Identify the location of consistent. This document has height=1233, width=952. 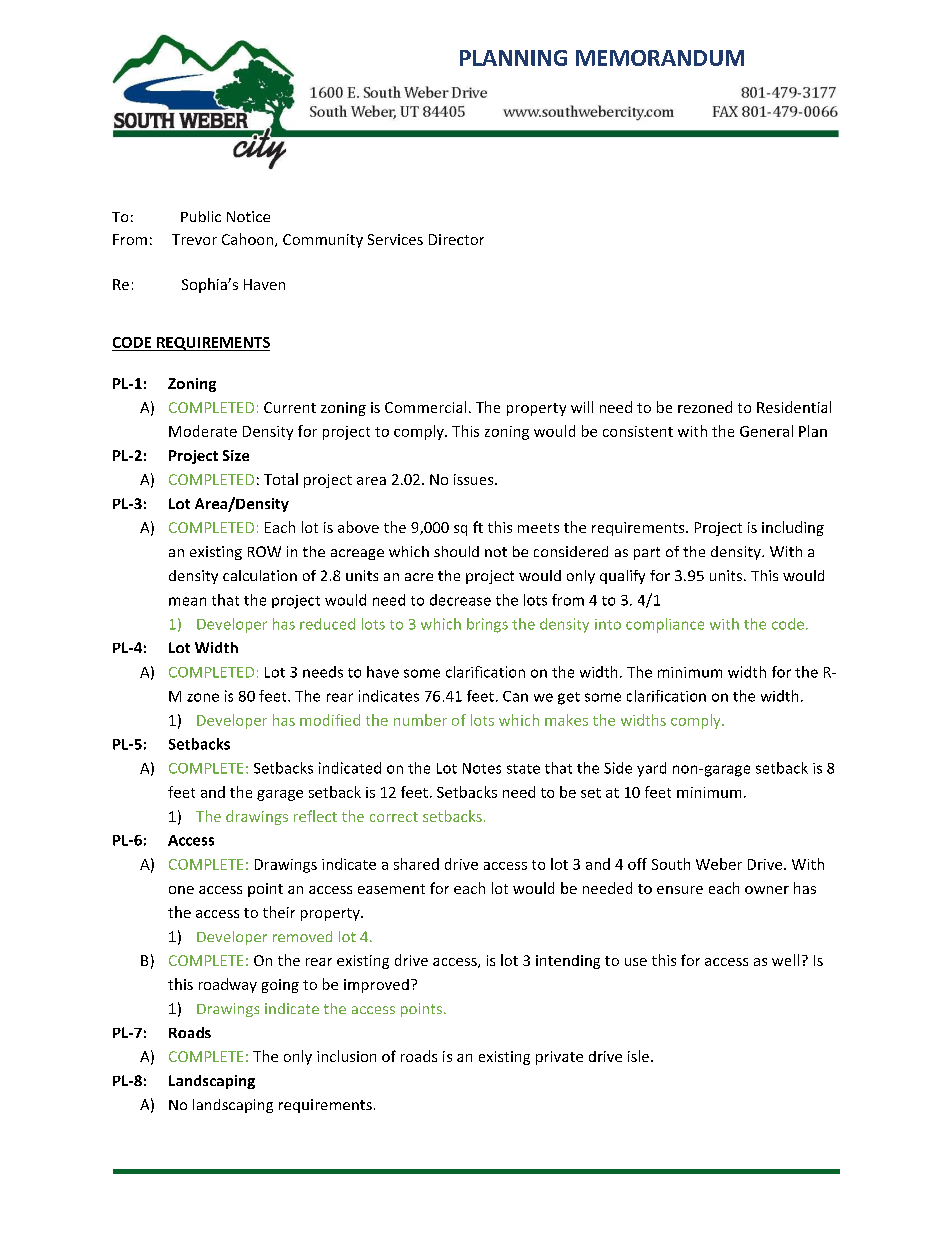
(638, 431).
